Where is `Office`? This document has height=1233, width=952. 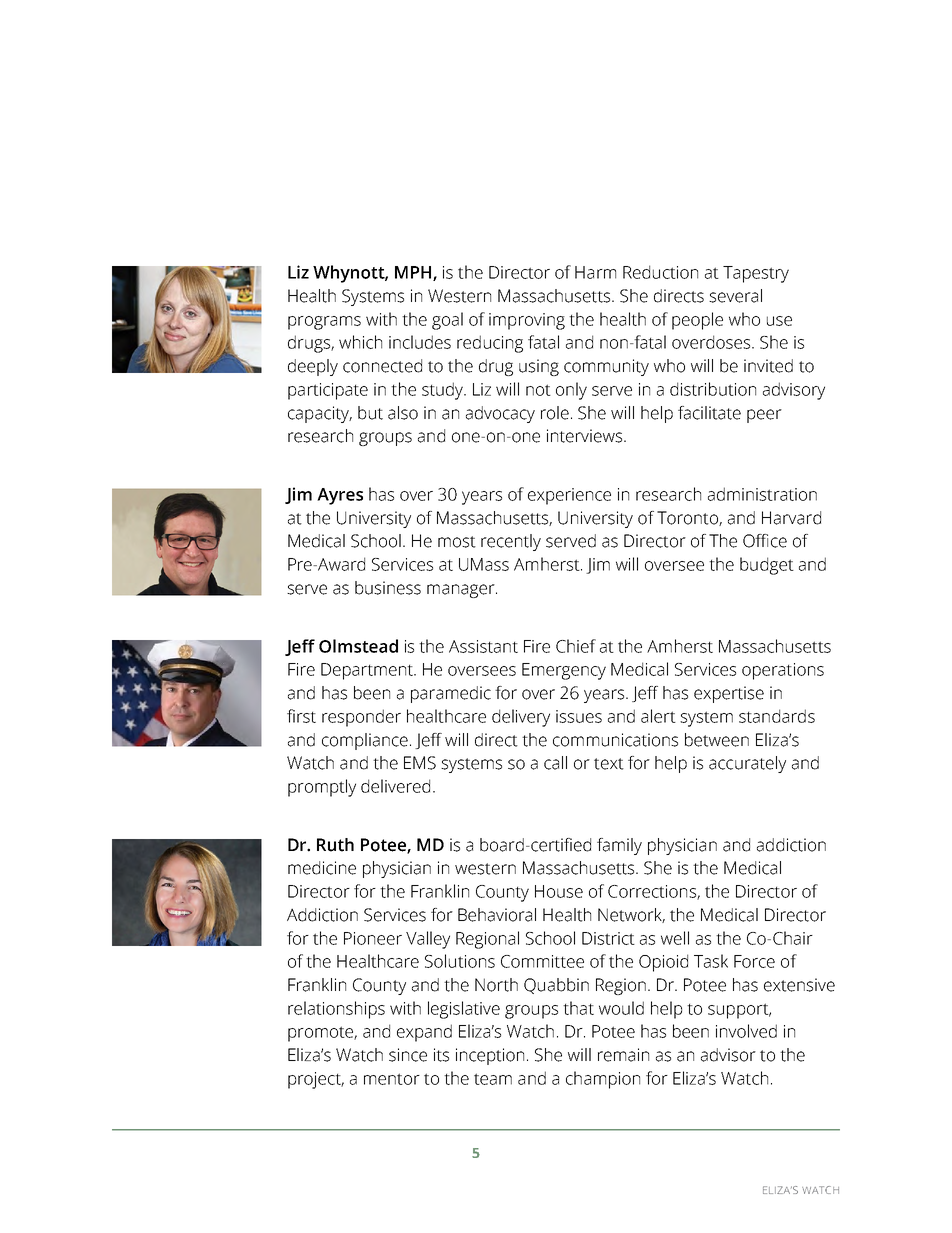 Office is located at coordinates (765, 541).
